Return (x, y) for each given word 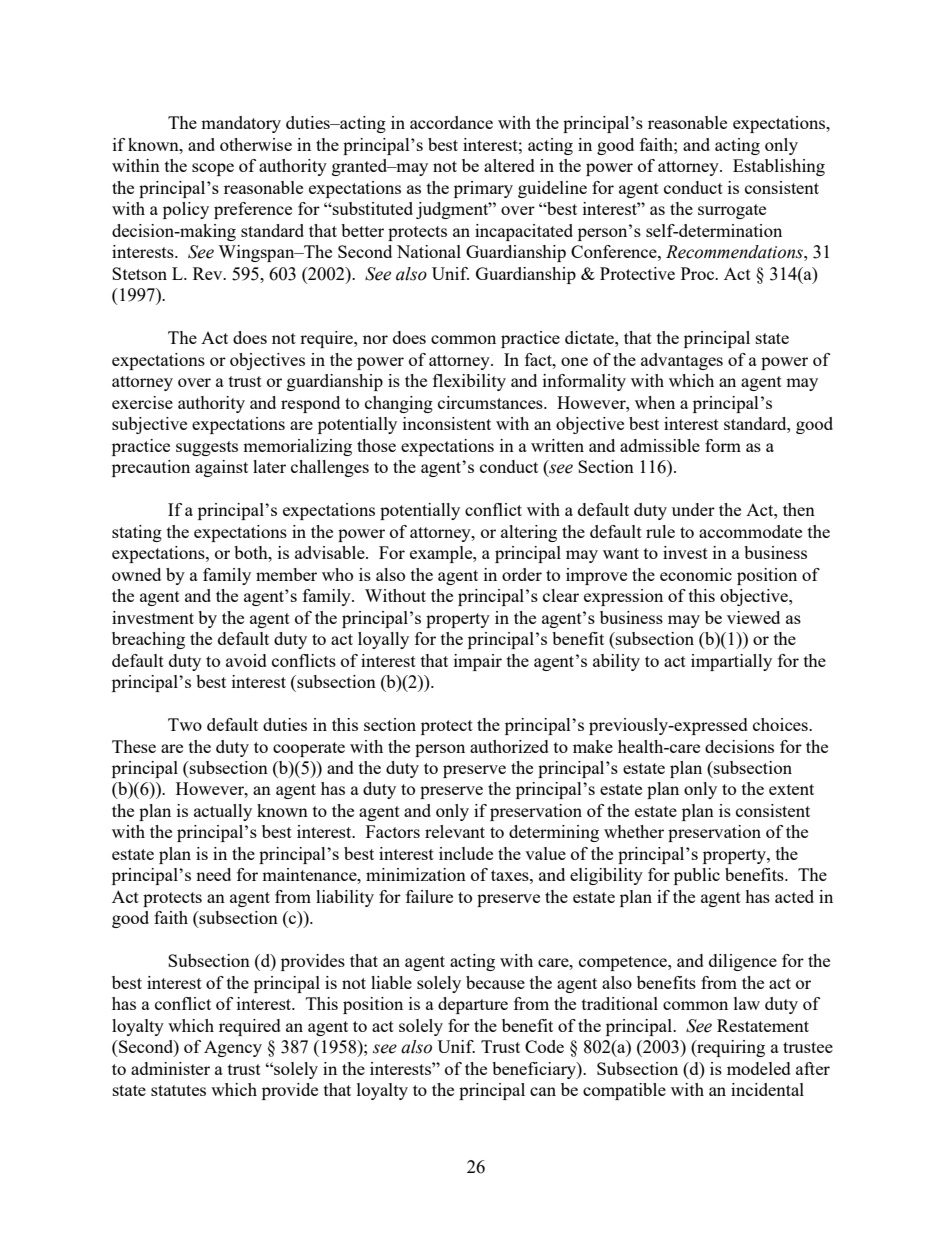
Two (185, 724)
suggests (207, 448)
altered (509, 165)
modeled (759, 1068)
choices (781, 724)
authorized (509, 746)
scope (213, 169)
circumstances (491, 402)
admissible (660, 445)
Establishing (779, 167)
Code (544, 1046)
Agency (233, 1048)
